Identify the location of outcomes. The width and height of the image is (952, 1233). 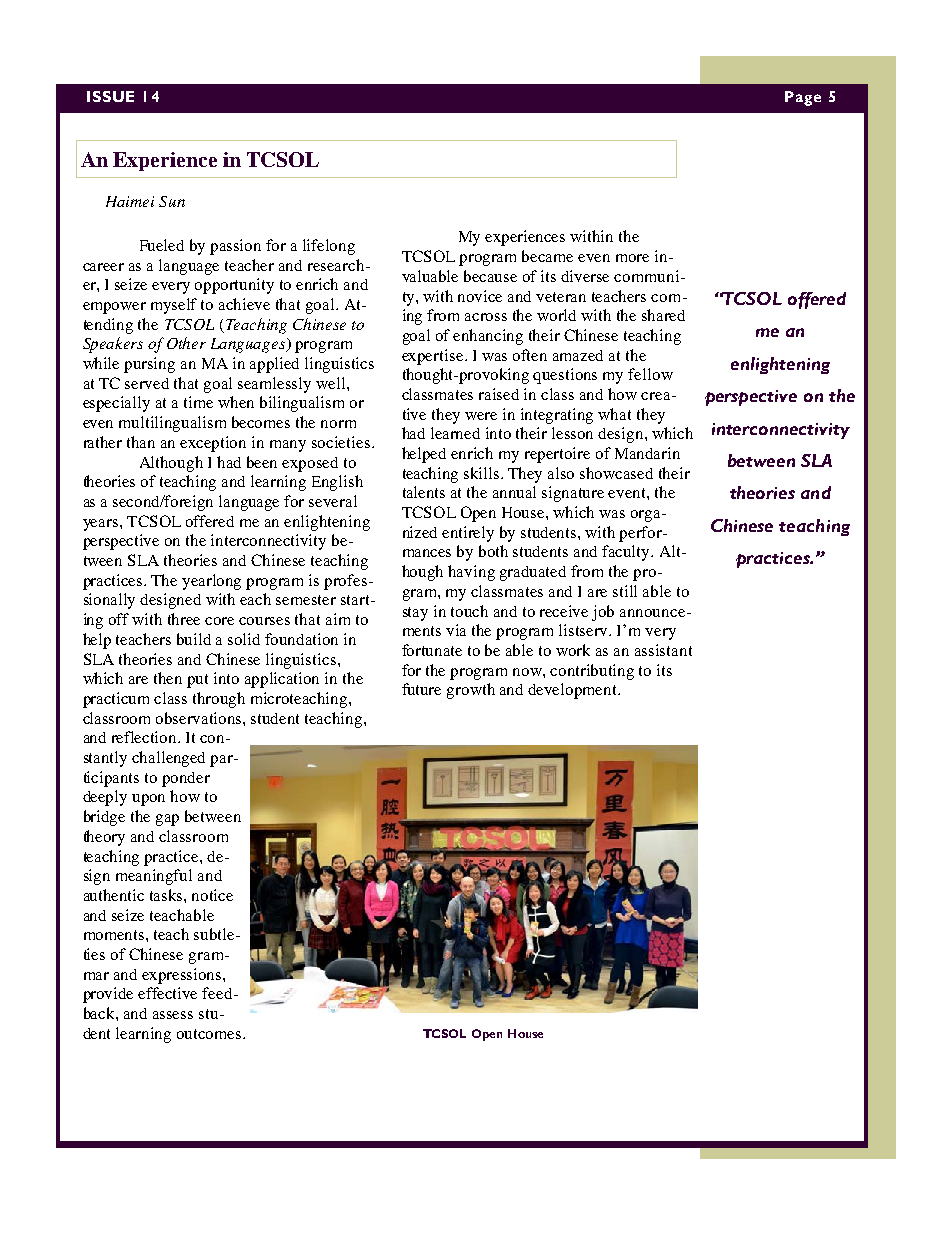
(210, 1034).
